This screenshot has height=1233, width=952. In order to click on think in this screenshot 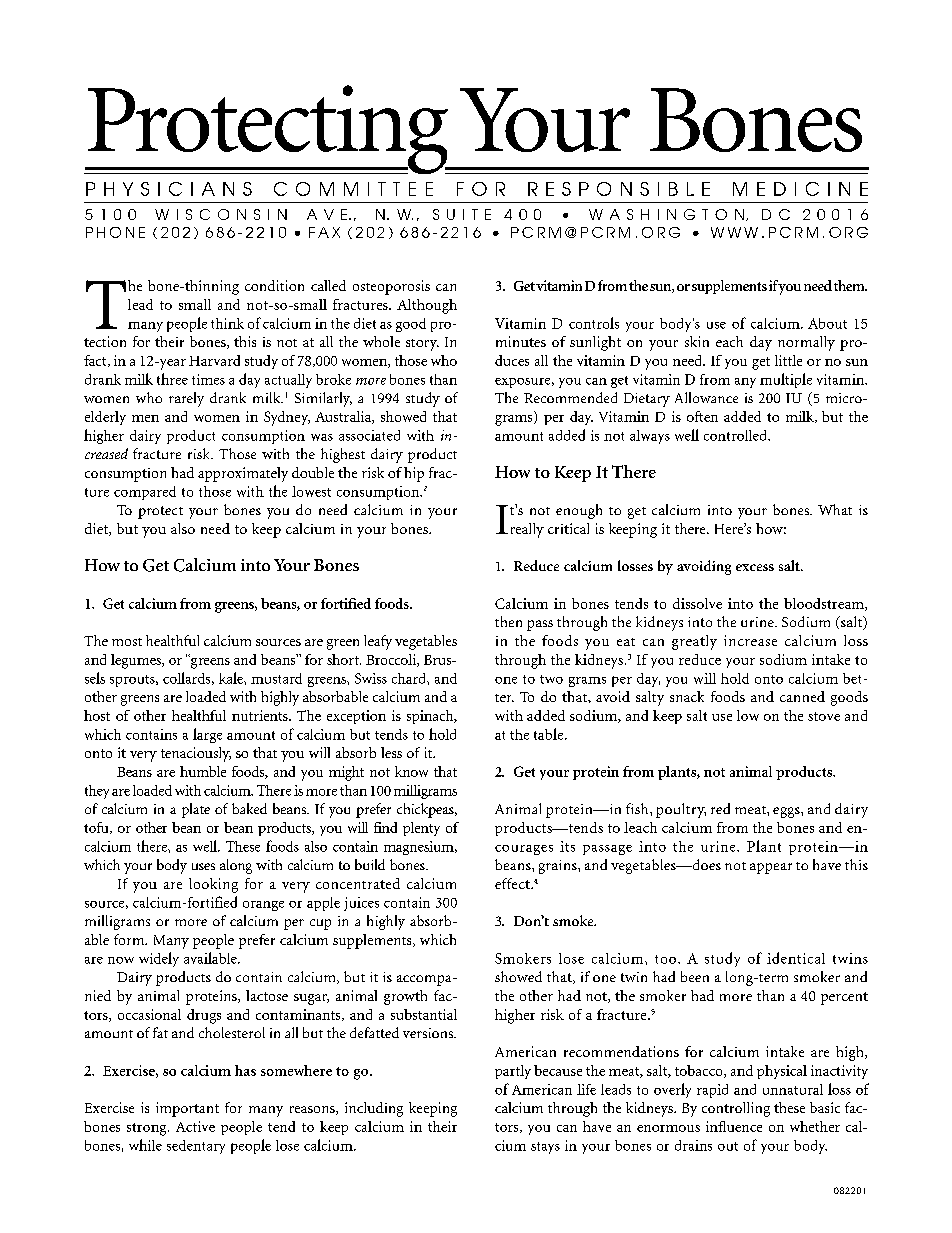, I will do `click(227, 323)`.
